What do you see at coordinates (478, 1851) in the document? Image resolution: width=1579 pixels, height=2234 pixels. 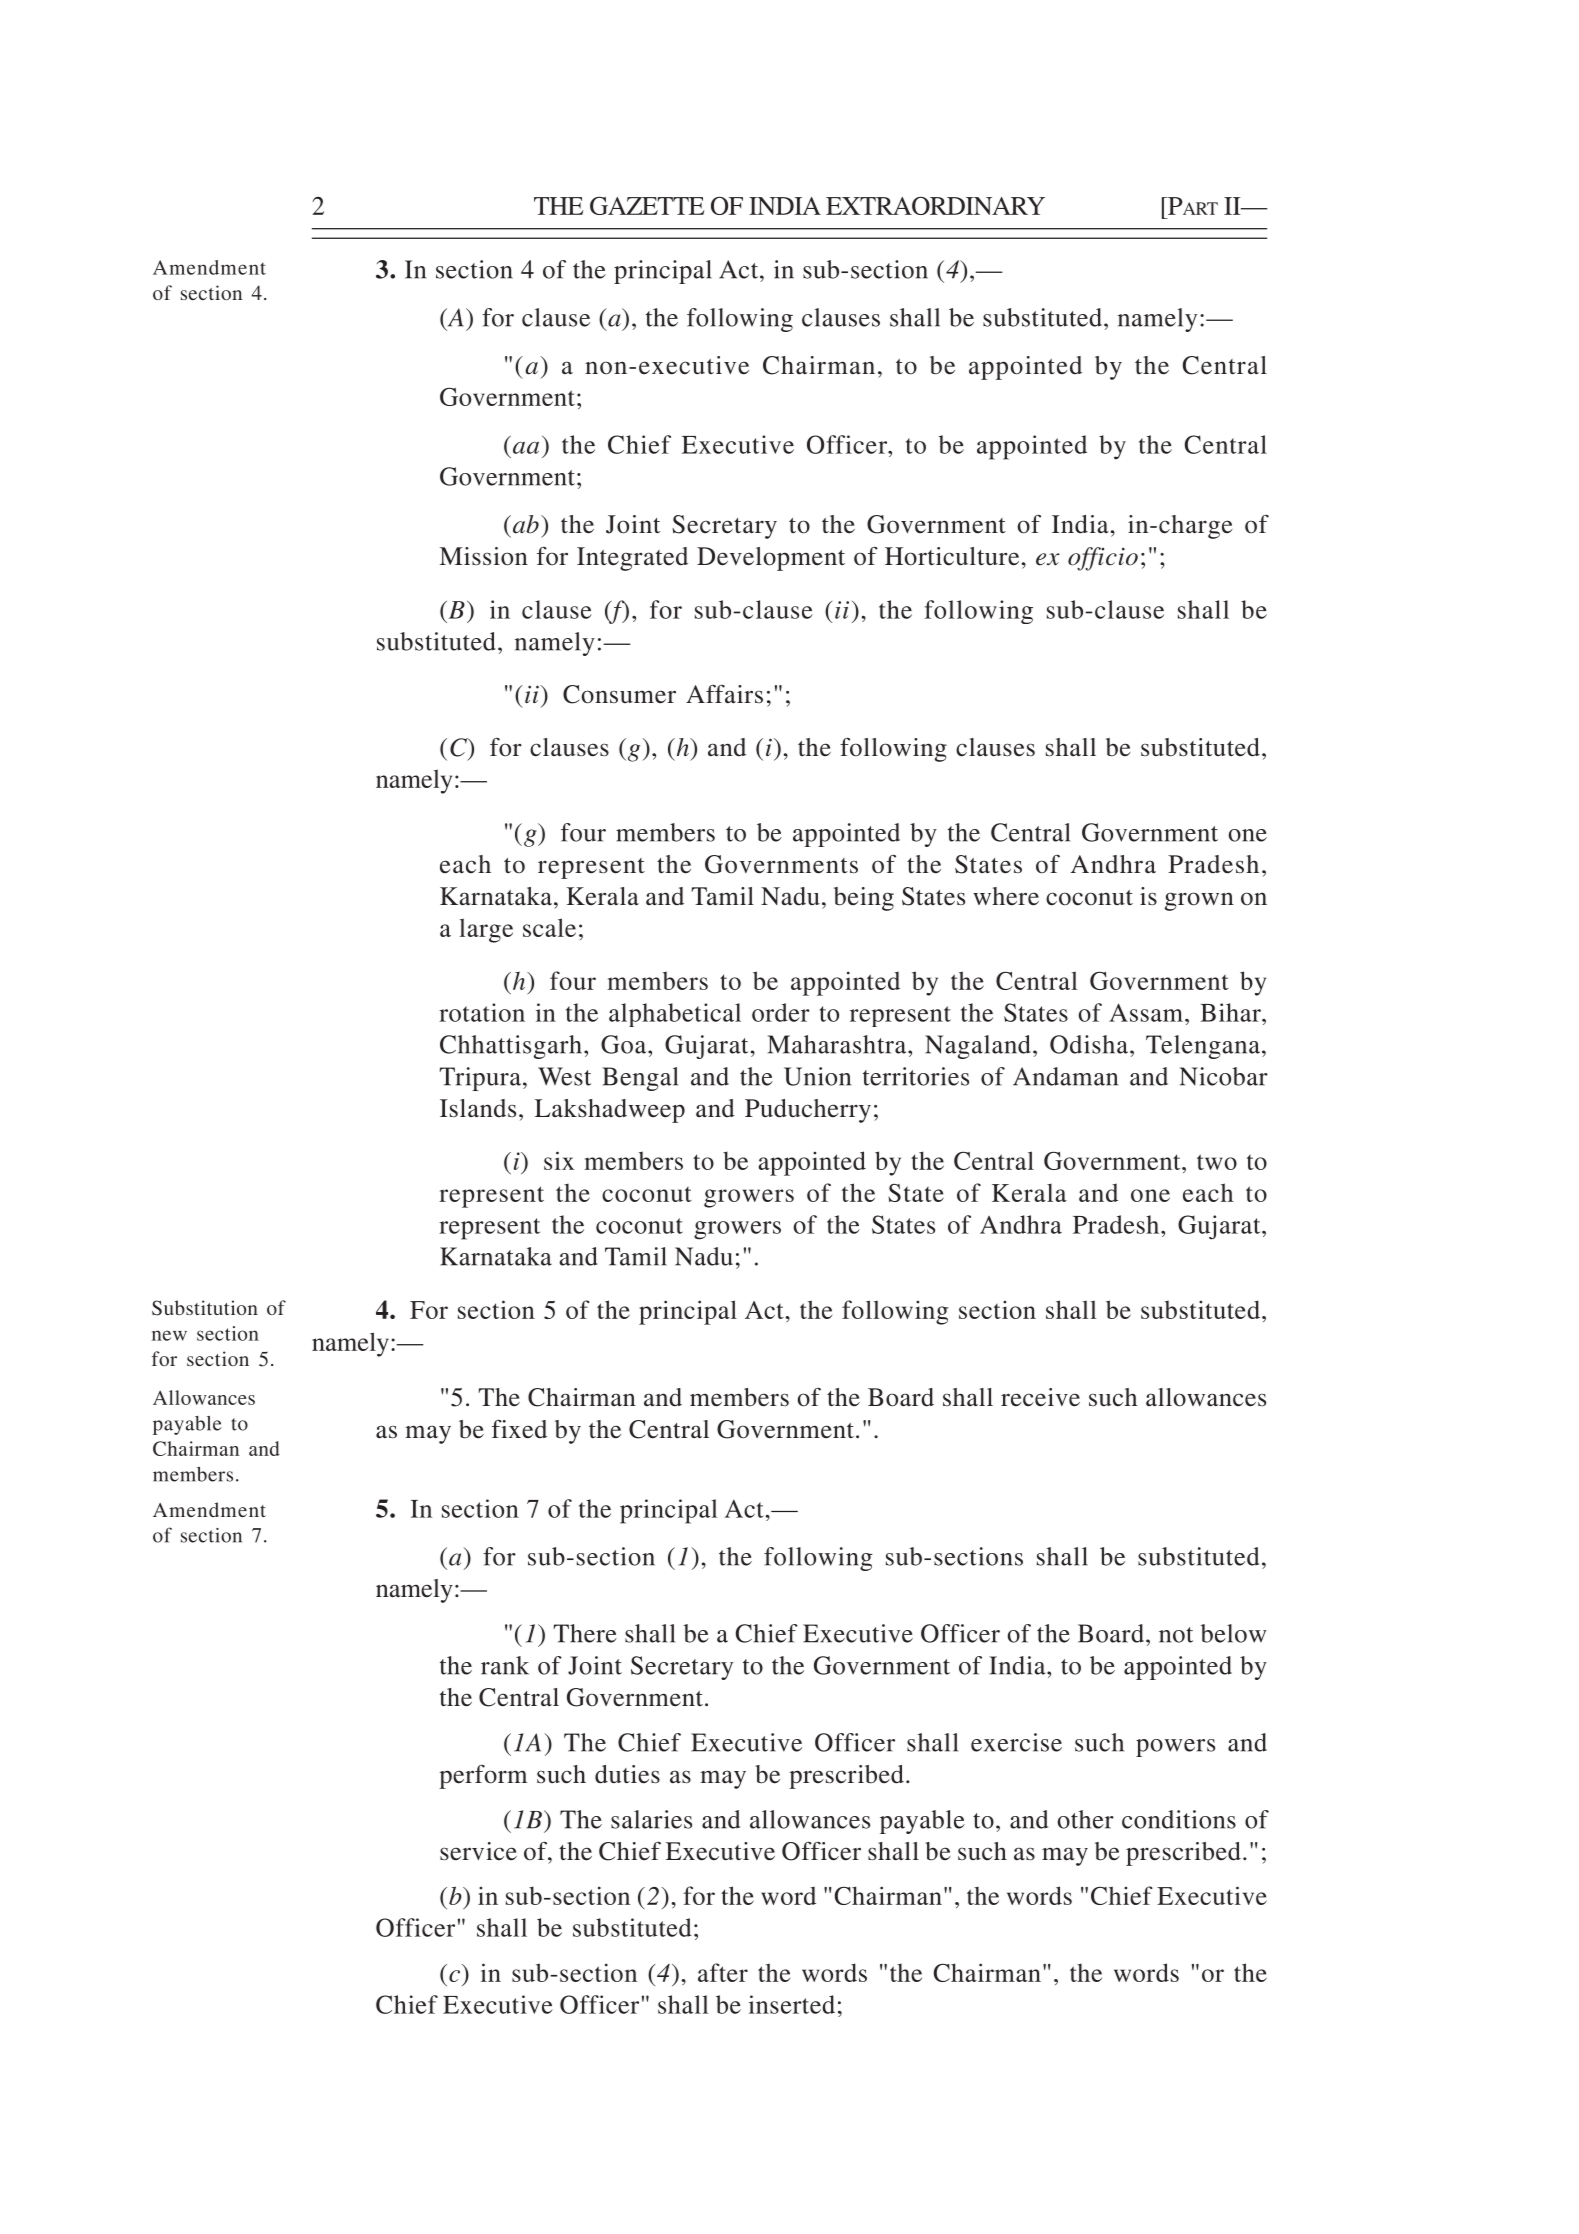 I see `service` at bounding box center [478, 1851].
